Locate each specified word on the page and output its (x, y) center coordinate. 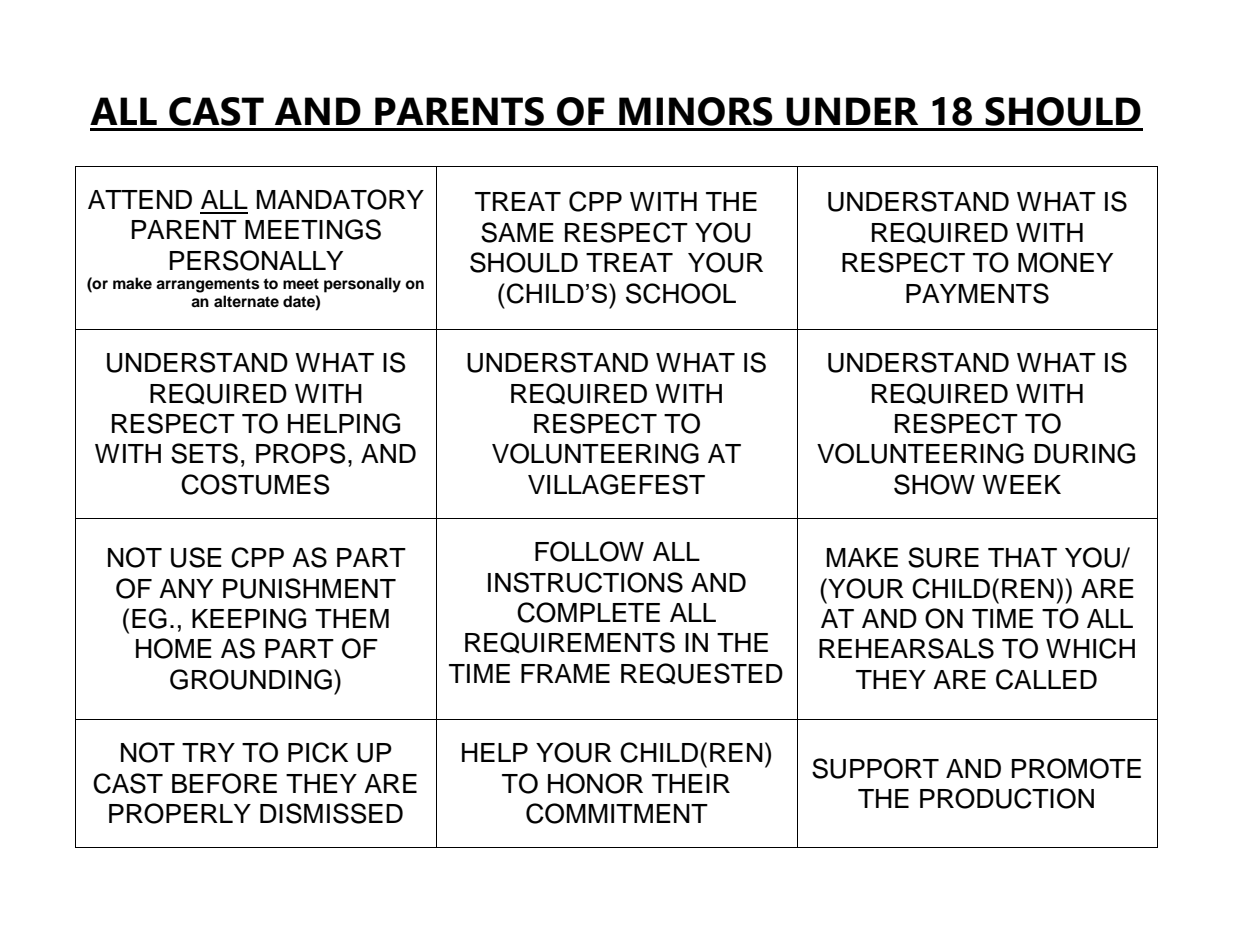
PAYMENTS (977, 293)
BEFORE (224, 783)
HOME (174, 648)
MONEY (1065, 262)
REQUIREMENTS (570, 643)
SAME (517, 232)
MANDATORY (340, 199)
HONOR (595, 783)
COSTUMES (255, 484)
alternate (246, 301)
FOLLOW (589, 551)
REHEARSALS (906, 648)
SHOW (934, 484)
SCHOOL (681, 293)
